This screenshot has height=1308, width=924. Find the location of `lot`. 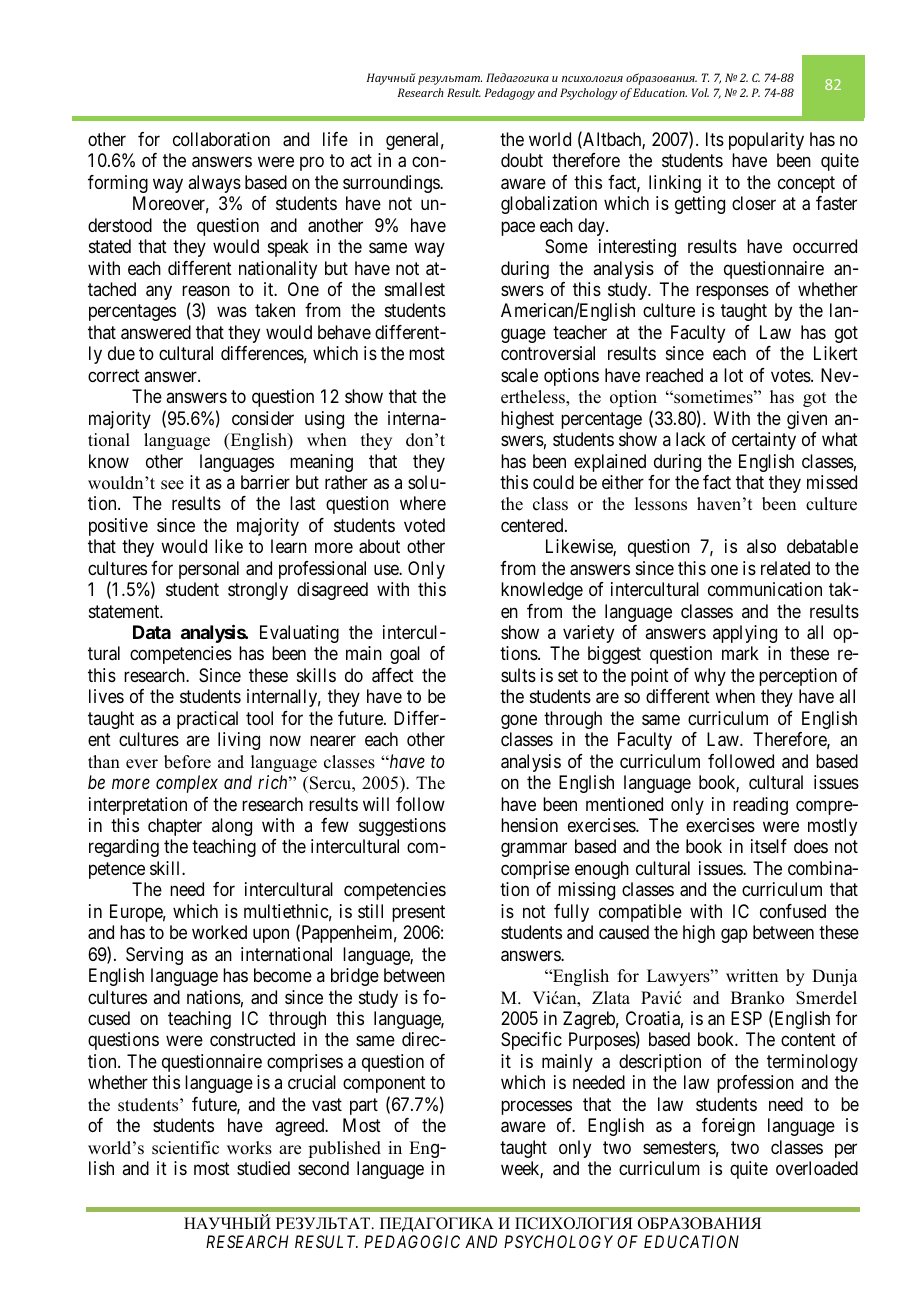

lot is located at coordinates (733, 375).
